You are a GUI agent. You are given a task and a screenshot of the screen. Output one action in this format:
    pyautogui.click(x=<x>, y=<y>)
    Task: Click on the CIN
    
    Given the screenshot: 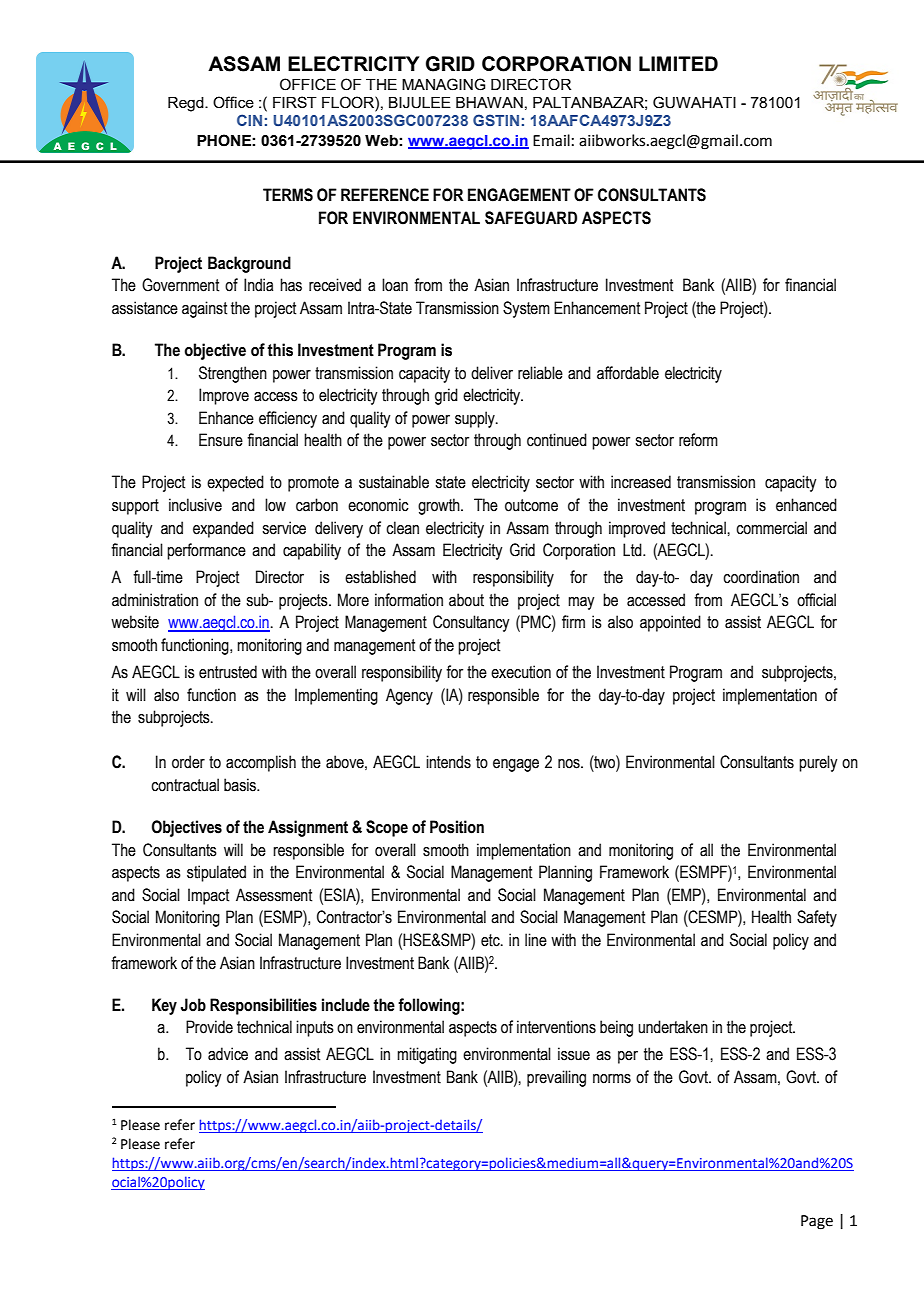 What is the action you would take?
    pyautogui.click(x=249, y=120)
